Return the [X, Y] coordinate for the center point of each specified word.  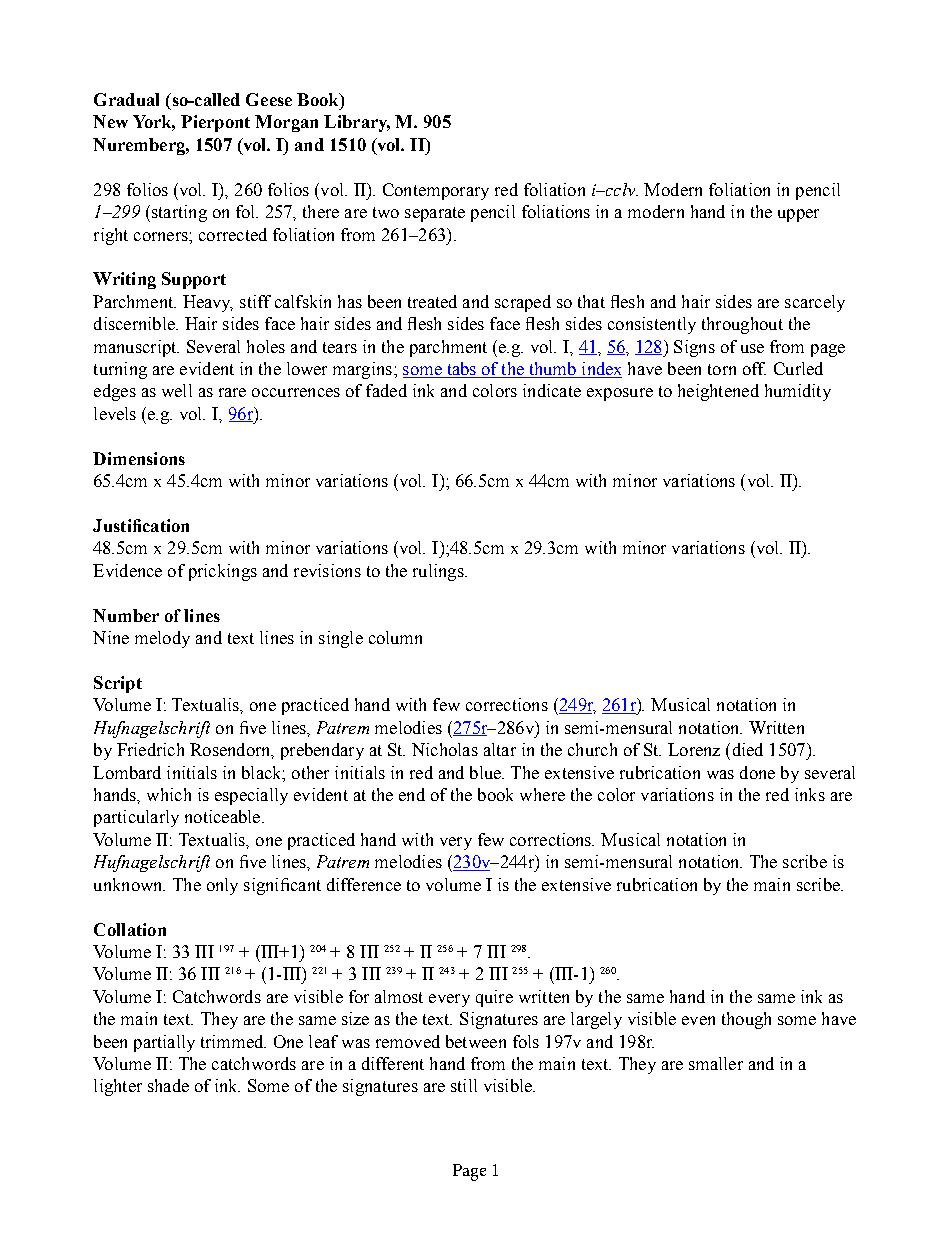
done [757, 772]
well [177, 390]
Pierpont [215, 123]
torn [722, 369]
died [748, 749]
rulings [439, 572]
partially [164, 1043]
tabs [461, 370]
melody [162, 639]
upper [798, 215]
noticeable [224, 816]
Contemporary [436, 191]
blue [486, 772]
